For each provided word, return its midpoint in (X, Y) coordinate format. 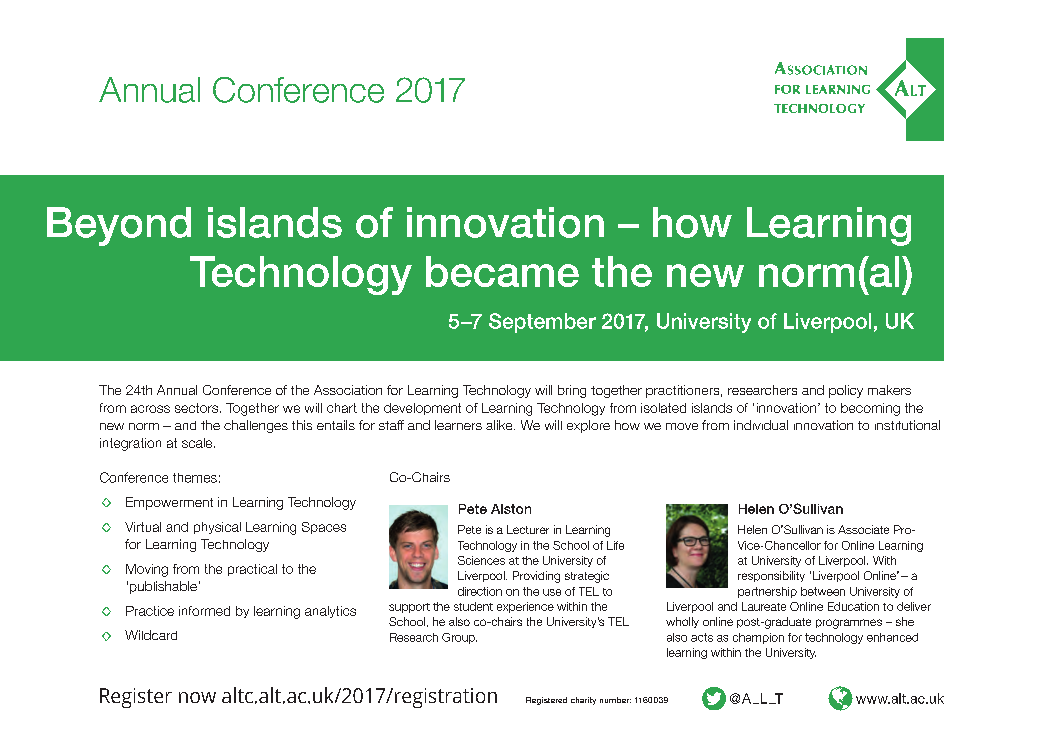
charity (583, 701)
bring (572, 391)
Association (348, 390)
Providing (536, 577)
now (197, 697)
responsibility (771, 576)
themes (195, 478)
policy (846, 391)
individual (761, 425)
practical (252, 570)
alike (500, 425)
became (502, 271)
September (542, 323)
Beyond (119, 226)
